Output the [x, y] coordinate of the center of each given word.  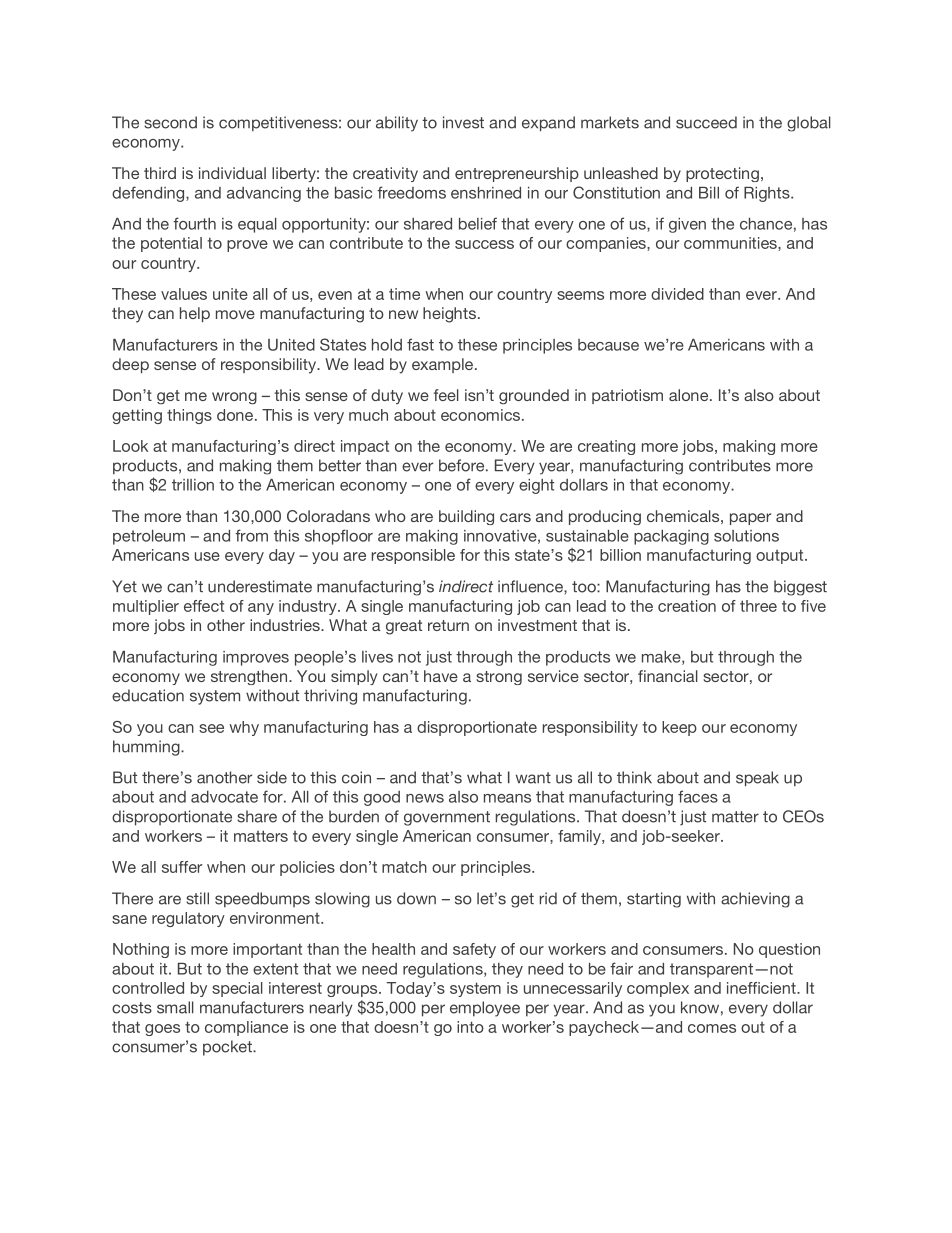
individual [232, 173]
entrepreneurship [517, 174]
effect [204, 606]
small [175, 1007]
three [758, 606]
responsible [413, 556]
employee [485, 1009]
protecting [722, 174]
